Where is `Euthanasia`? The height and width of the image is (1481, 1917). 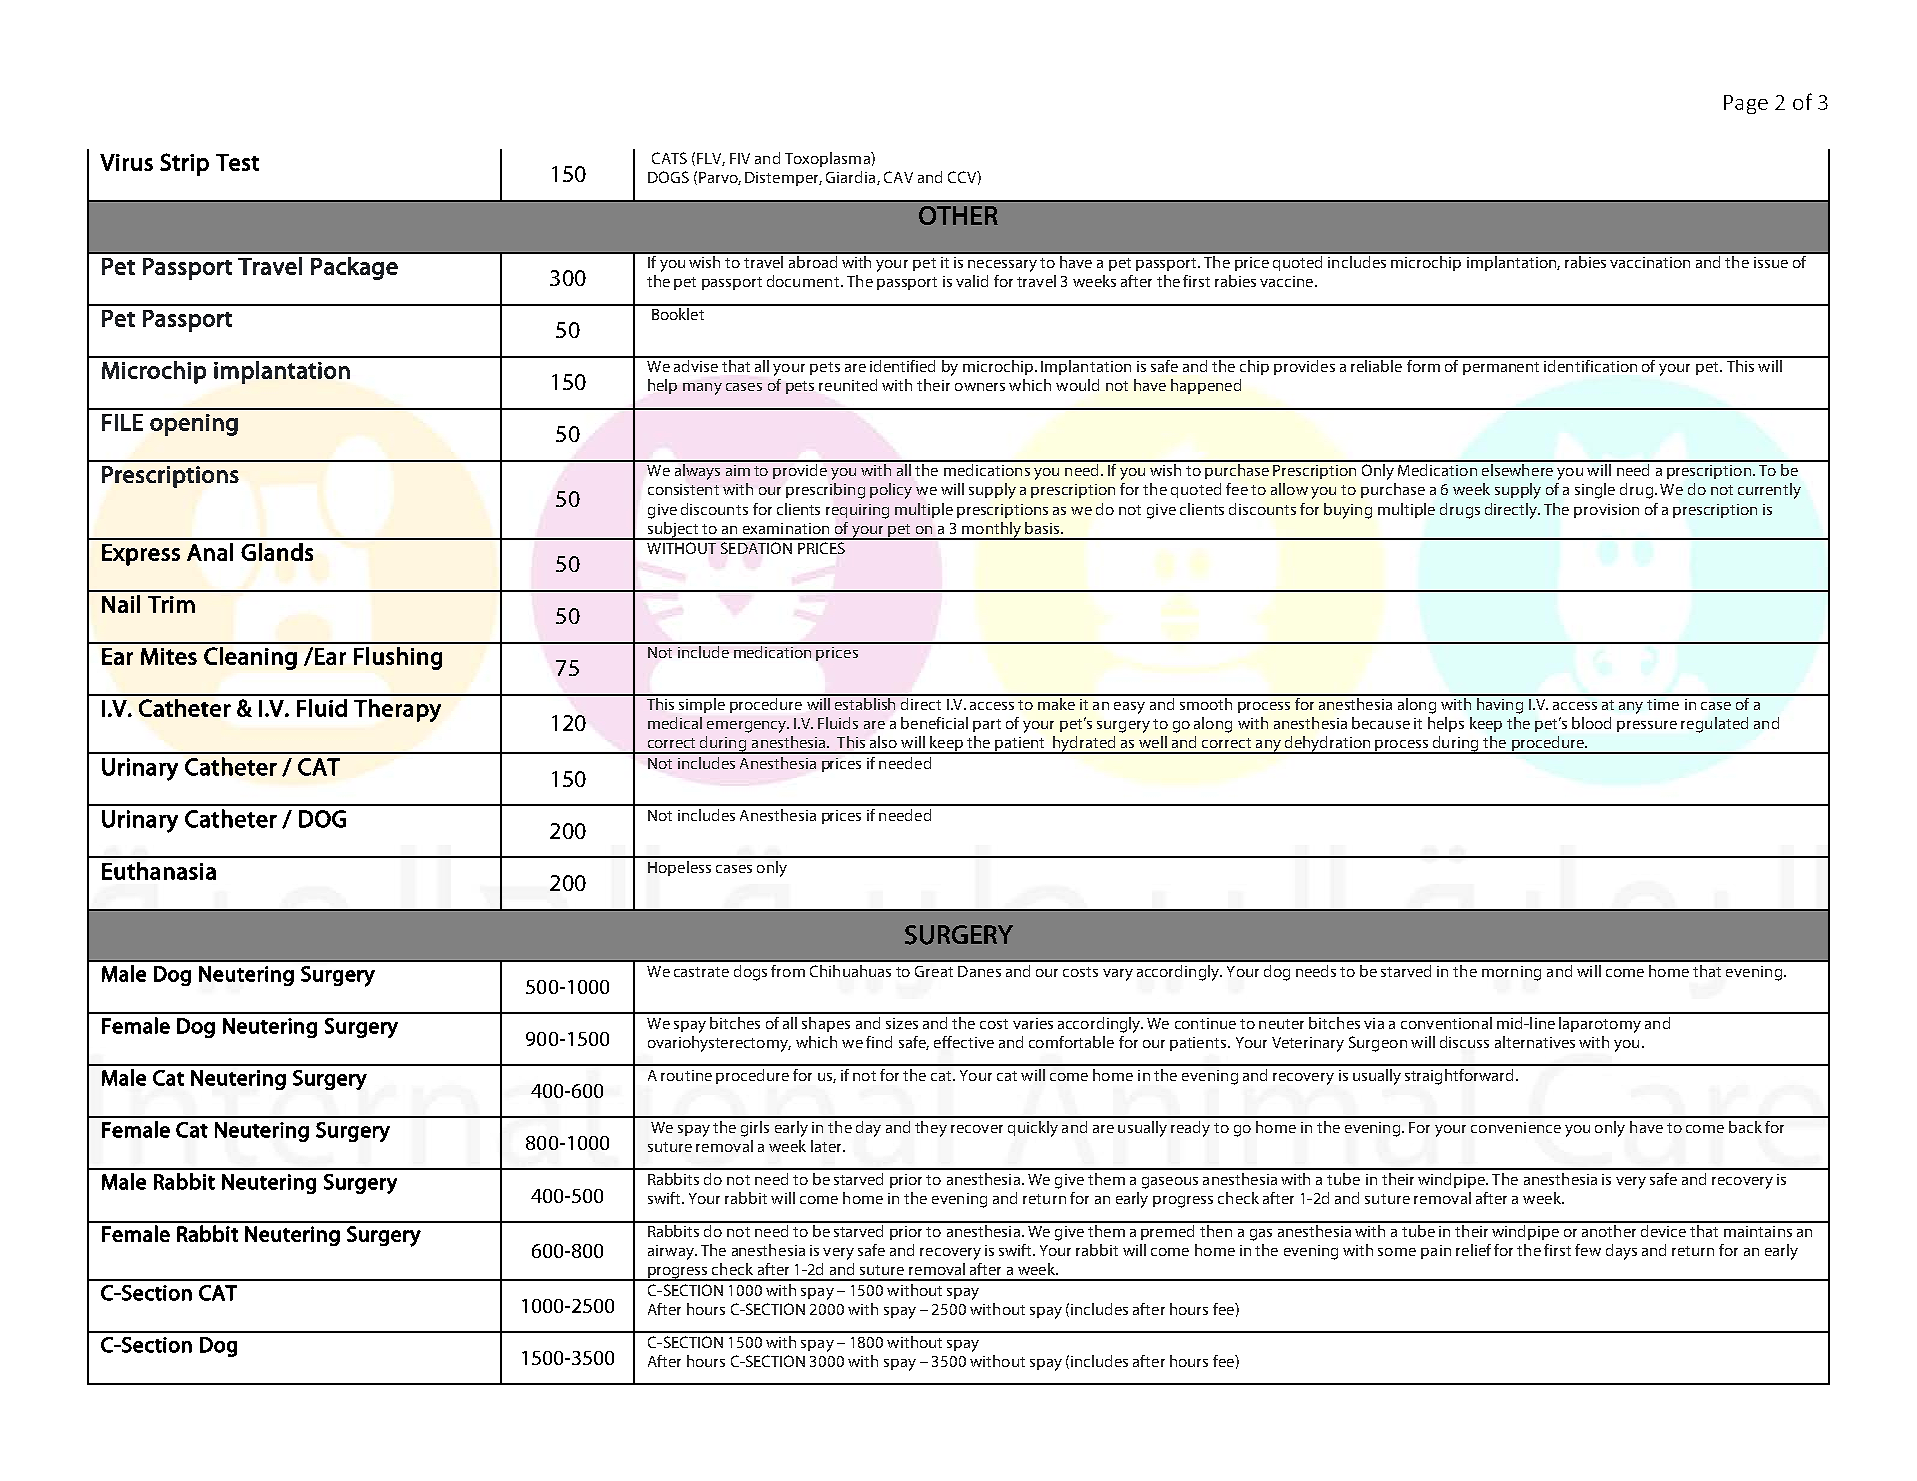
Euthanasia is located at coordinates (159, 871).
